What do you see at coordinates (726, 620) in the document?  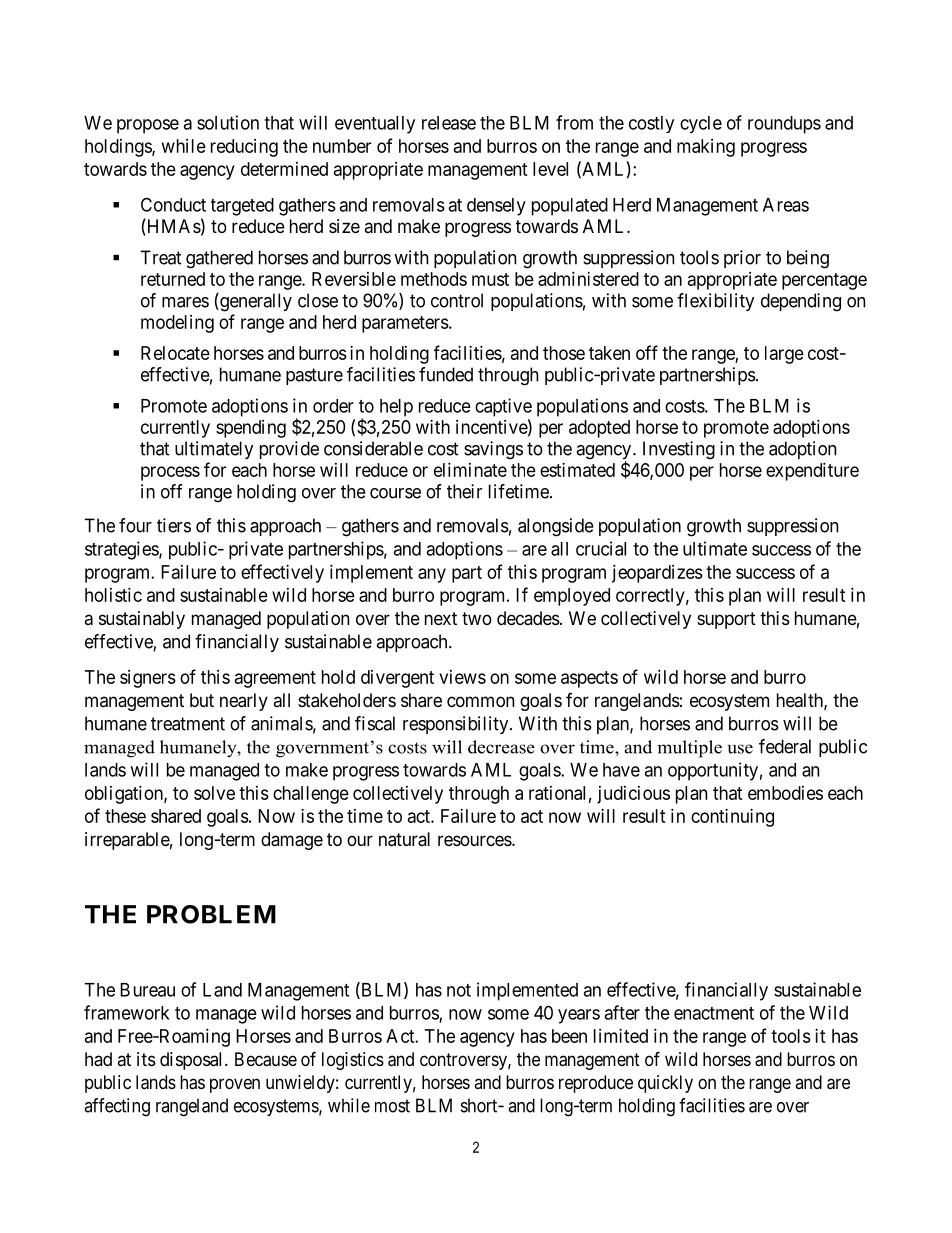 I see `support` at bounding box center [726, 620].
